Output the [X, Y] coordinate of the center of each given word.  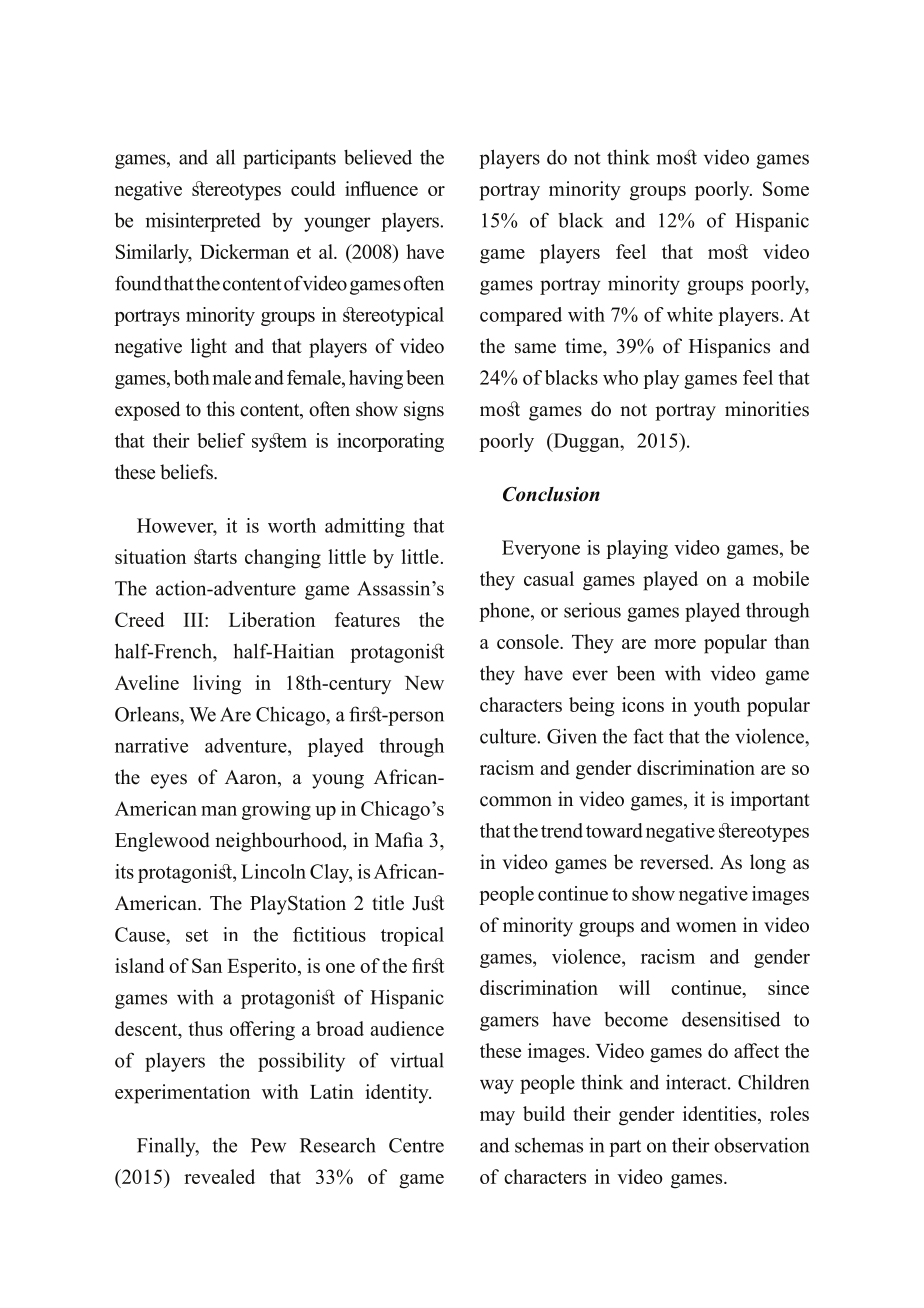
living [217, 685]
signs [424, 411]
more [675, 644]
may [497, 1118]
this [221, 409]
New [424, 683]
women [706, 927]
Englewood [162, 842]
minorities [767, 409]
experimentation [182, 1094]
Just [428, 903]
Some [786, 188]
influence [381, 188]
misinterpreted [203, 222]
